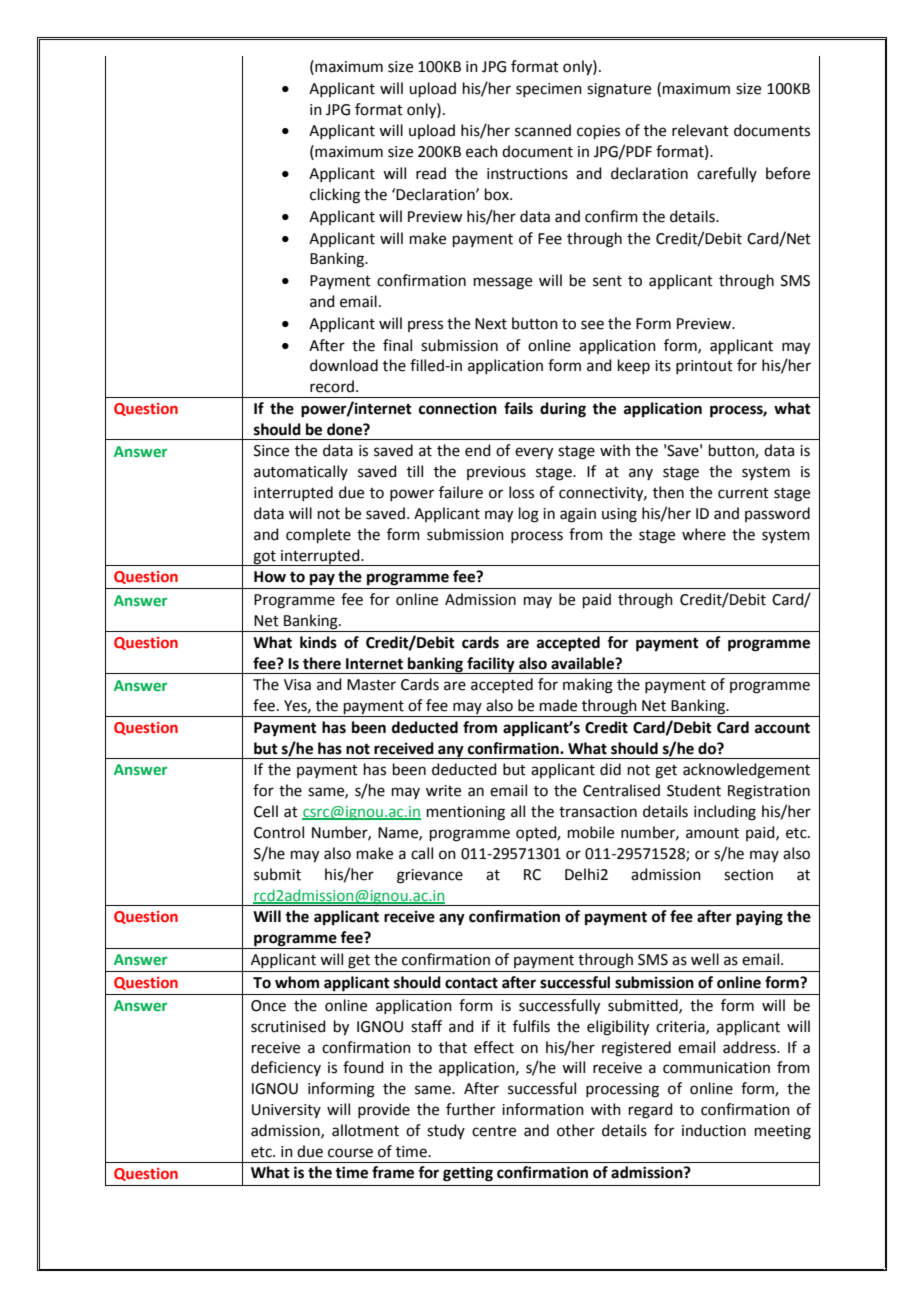 Image resolution: width=924 pixels, height=1308 pixels. What do you see at coordinates (350, 1153) in the document?
I see `course` at bounding box center [350, 1153].
